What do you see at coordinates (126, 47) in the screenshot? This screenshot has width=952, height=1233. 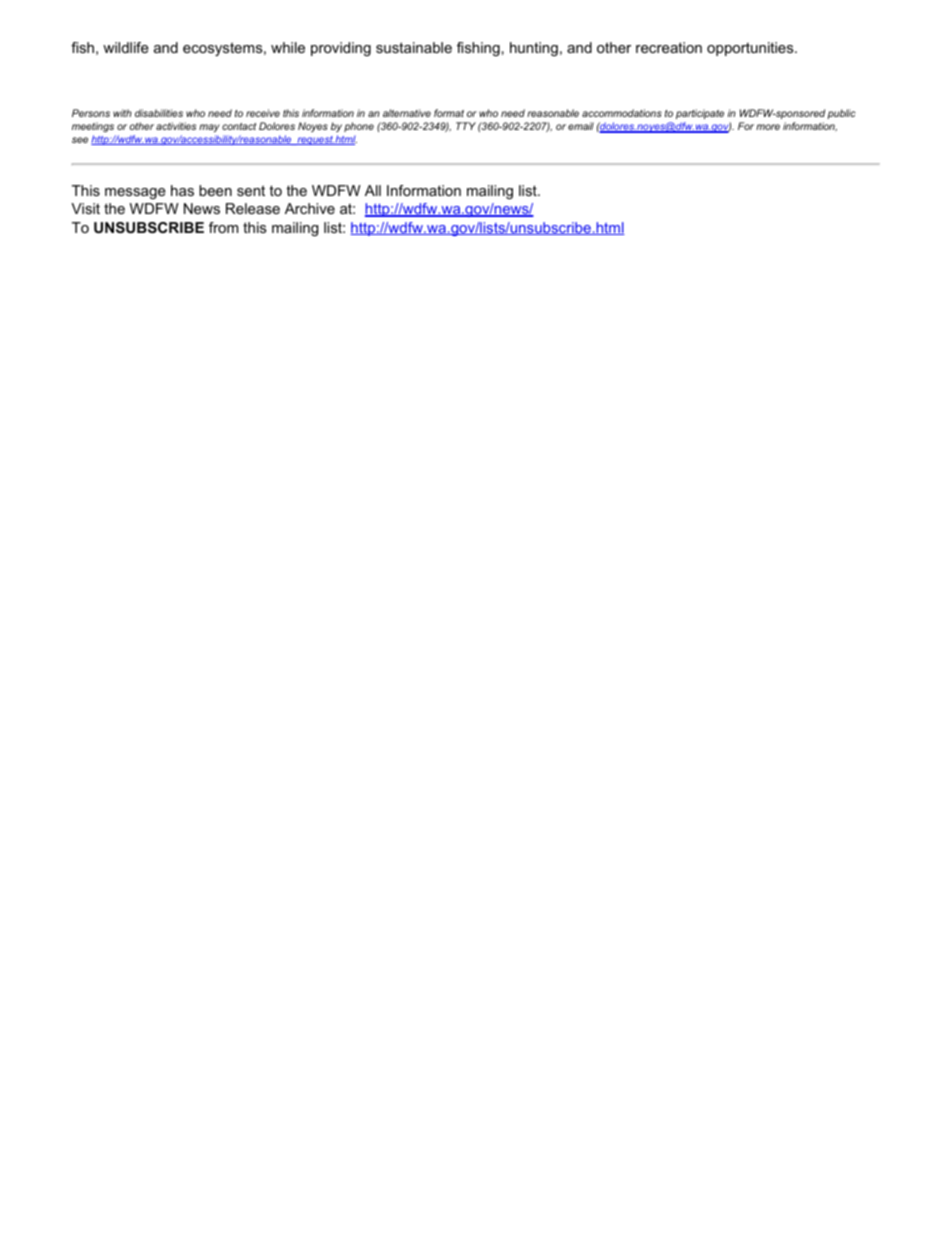 I see `wildlife` at bounding box center [126, 47].
